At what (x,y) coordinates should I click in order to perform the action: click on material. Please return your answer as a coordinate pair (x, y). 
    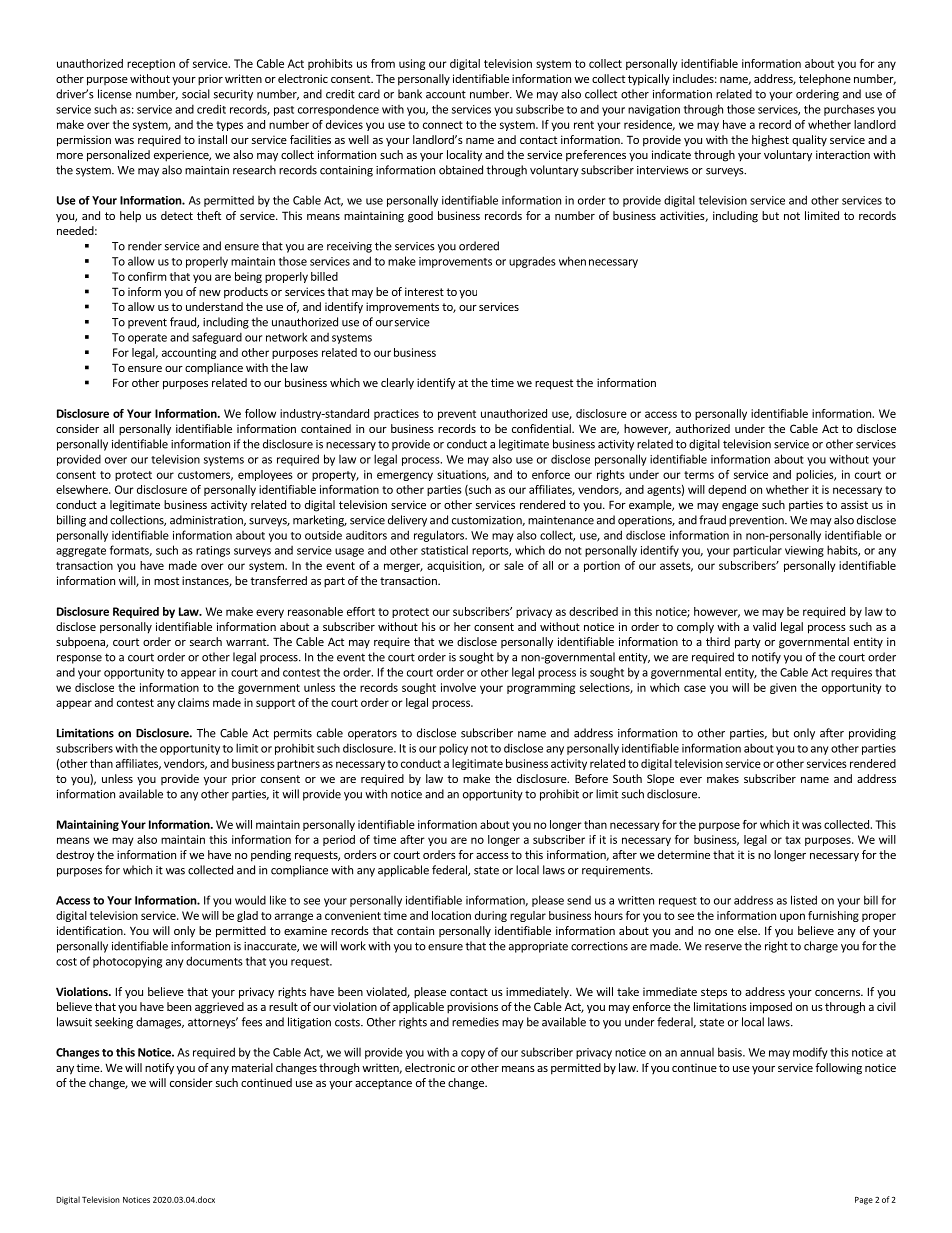
    Looking at the image, I should click on (252, 1067).
